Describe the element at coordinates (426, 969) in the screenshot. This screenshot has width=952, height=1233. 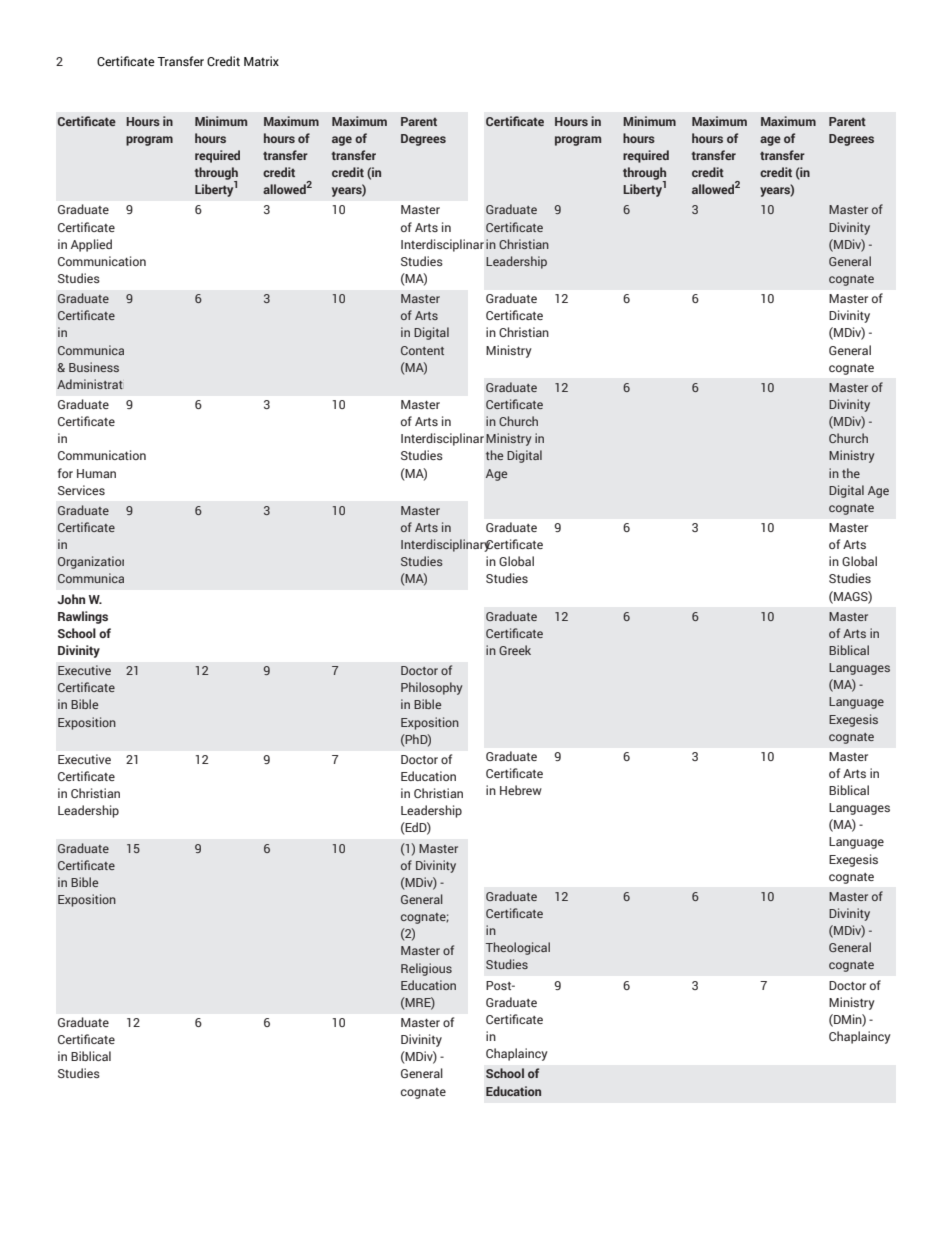
I see `Religious` at that location.
